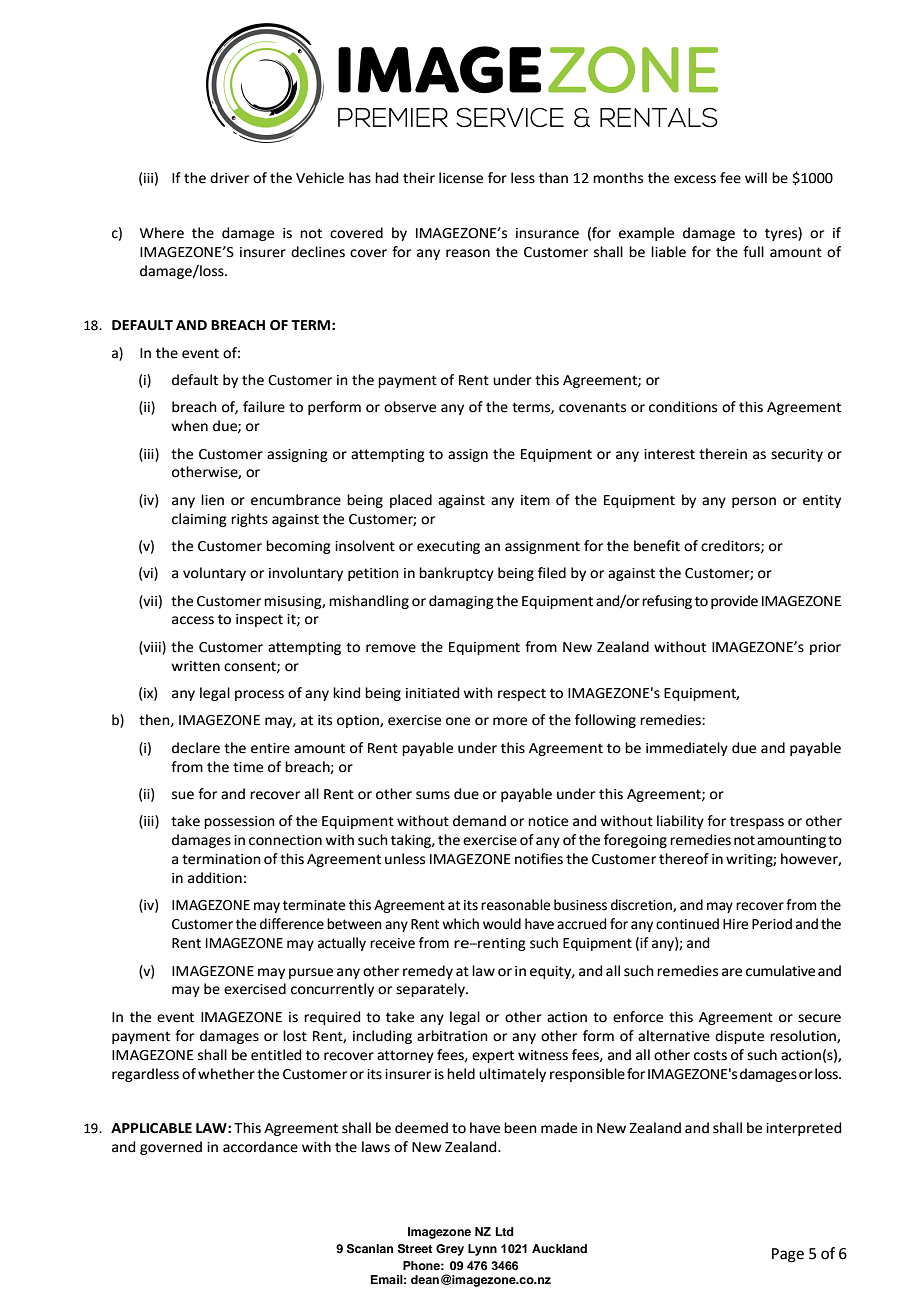 The image size is (924, 1308). What do you see at coordinates (229, 178) in the image?
I see `driver` at bounding box center [229, 178].
